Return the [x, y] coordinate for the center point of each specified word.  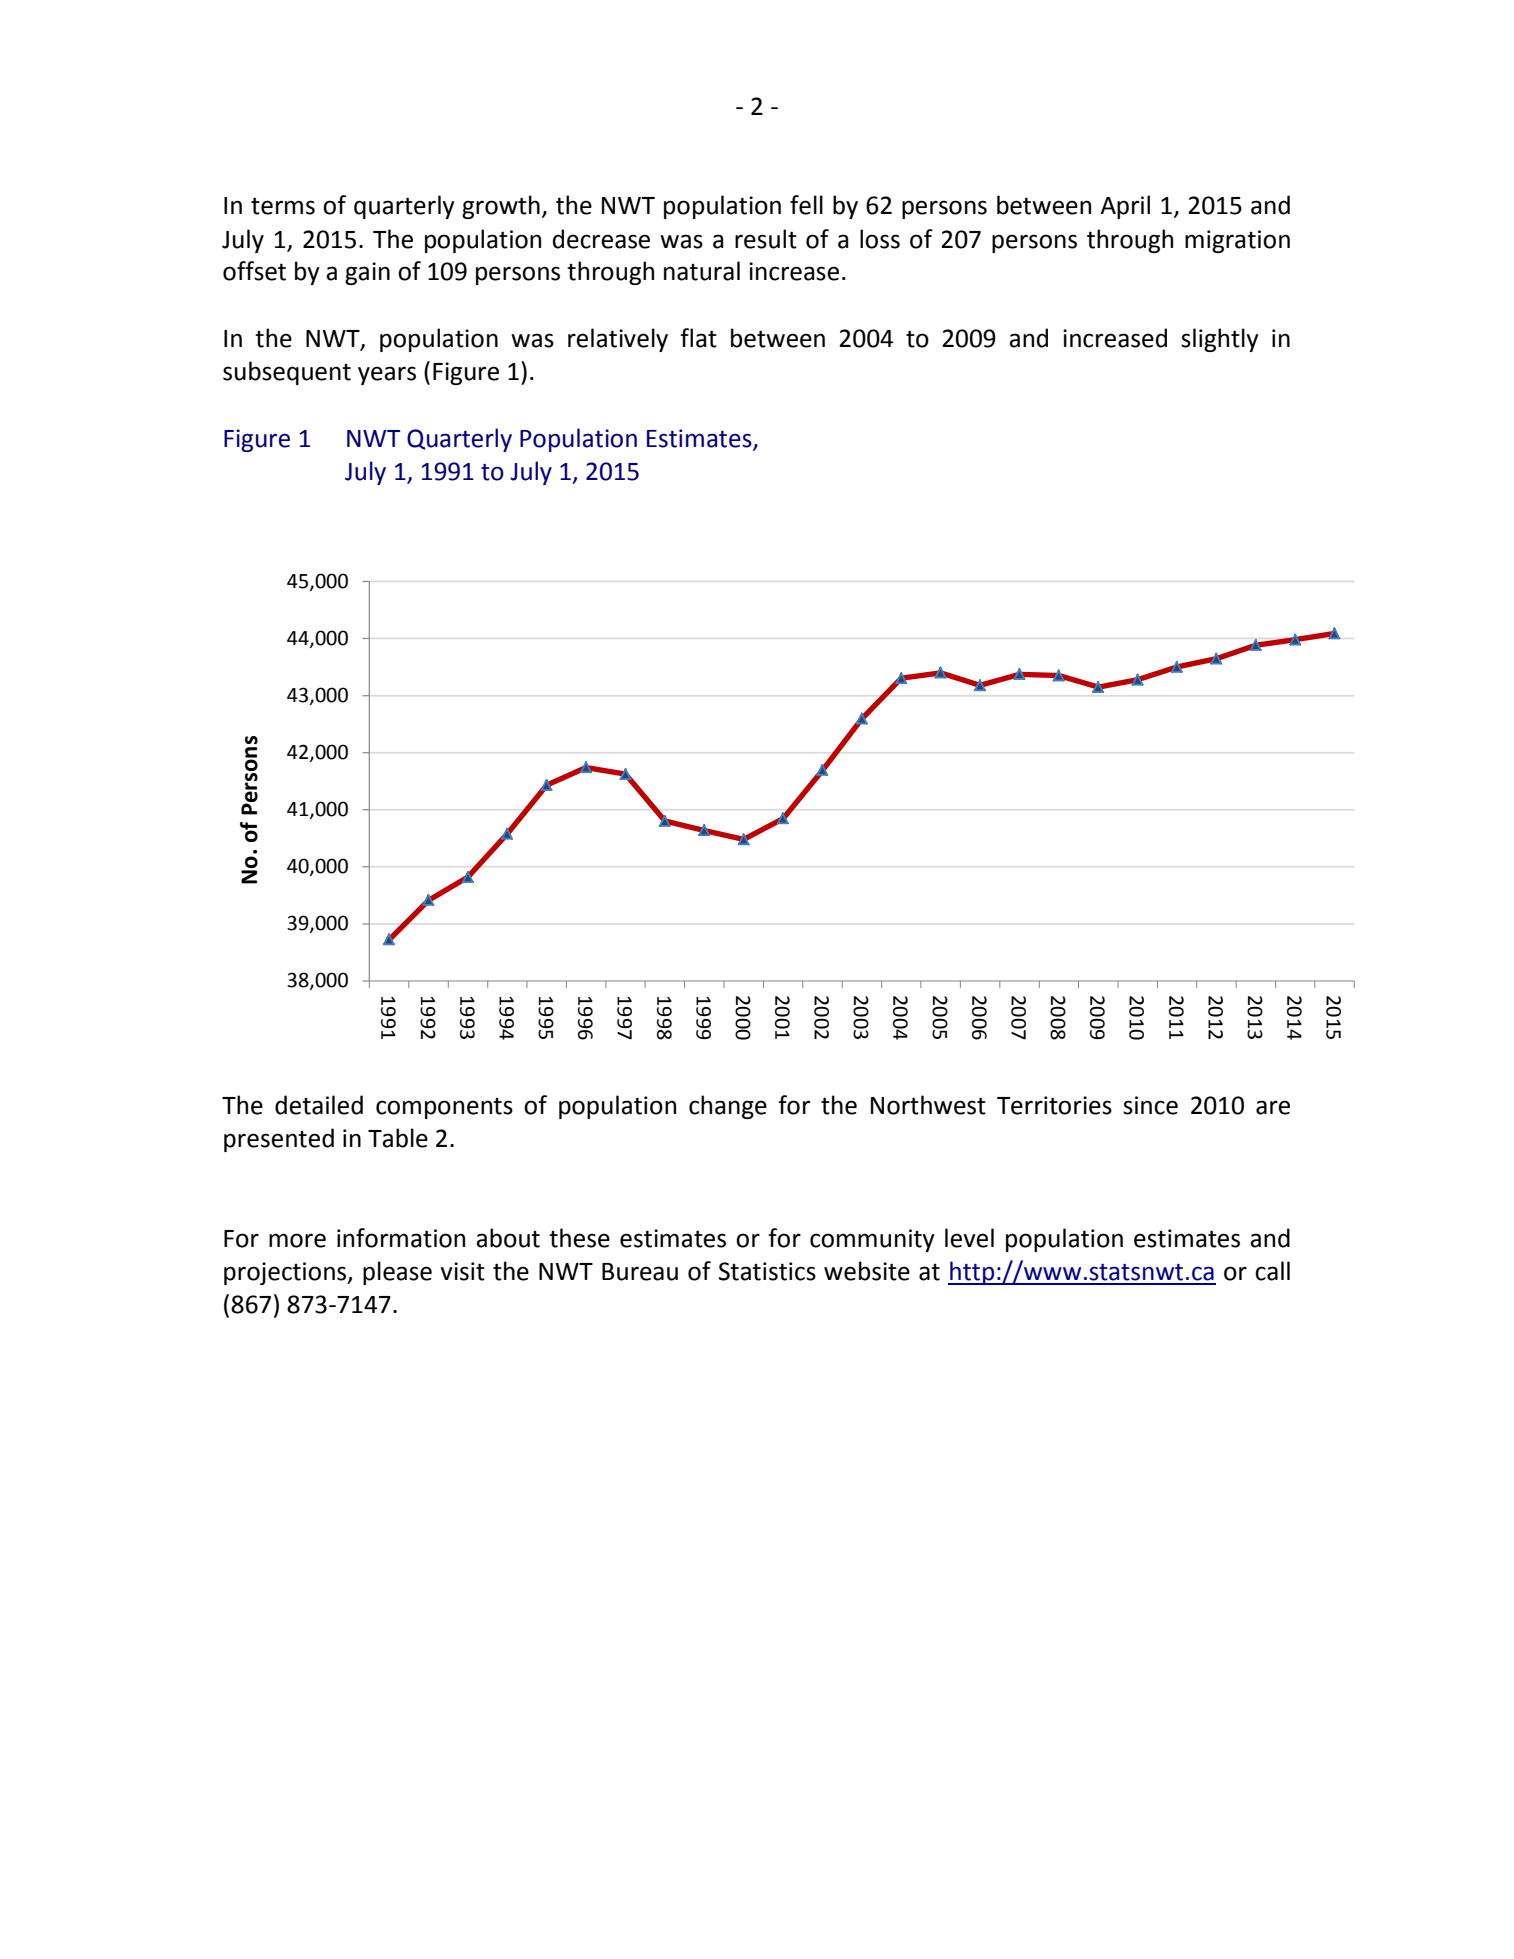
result [766, 239]
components [444, 1108]
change [728, 1107]
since [1150, 1105]
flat [698, 338]
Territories [1054, 1105]
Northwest [928, 1105]
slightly [1220, 340]
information [401, 1238]
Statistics [767, 1271]
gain [367, 273]
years [387, 375]
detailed [319, 1105]
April [1125, 207]
